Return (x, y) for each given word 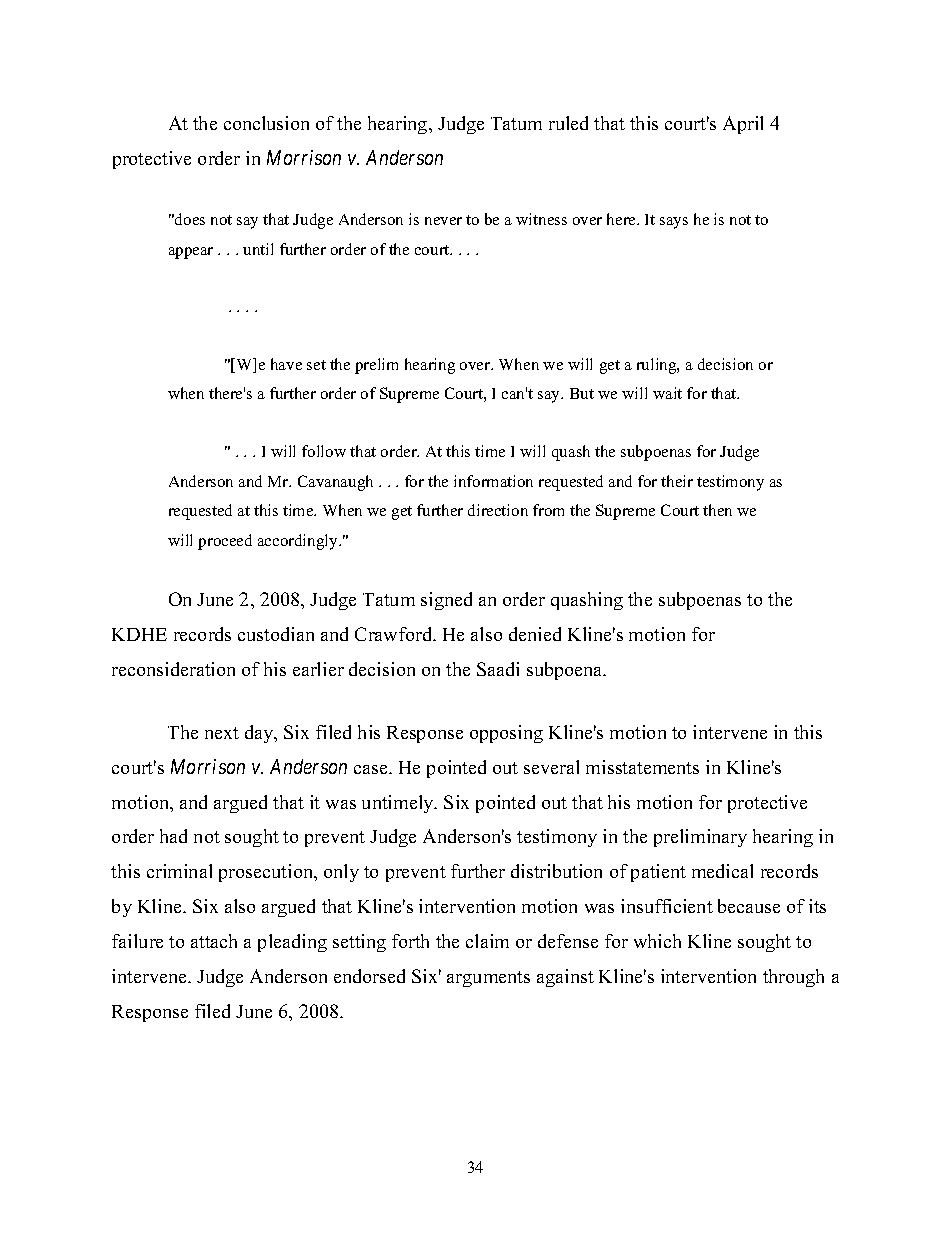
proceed (225, 542)
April (743, 125)
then (717, 510)
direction (498, 510)
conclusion (266, 123)
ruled (568, 123)
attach (214, 941)
